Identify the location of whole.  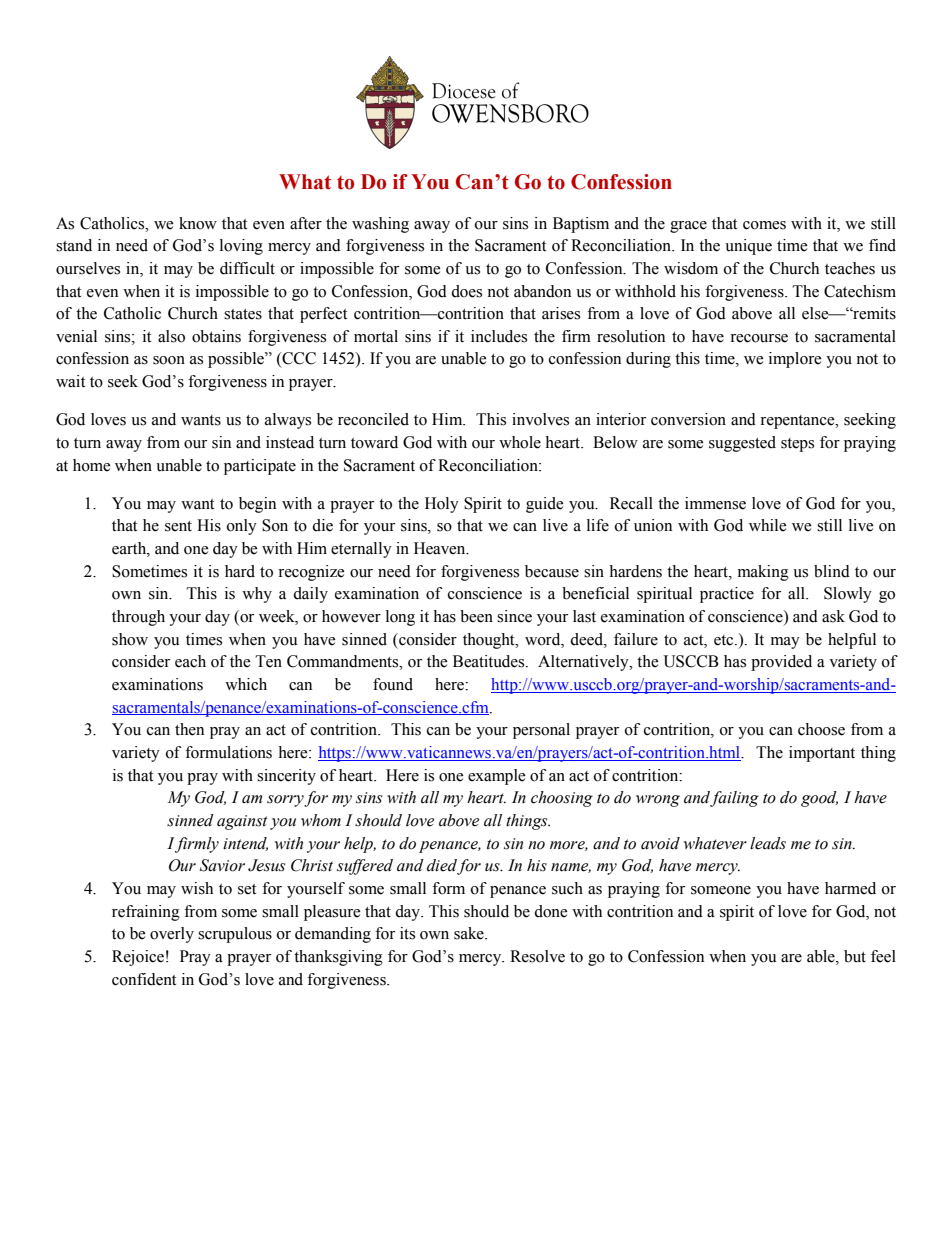
(520, 442).
